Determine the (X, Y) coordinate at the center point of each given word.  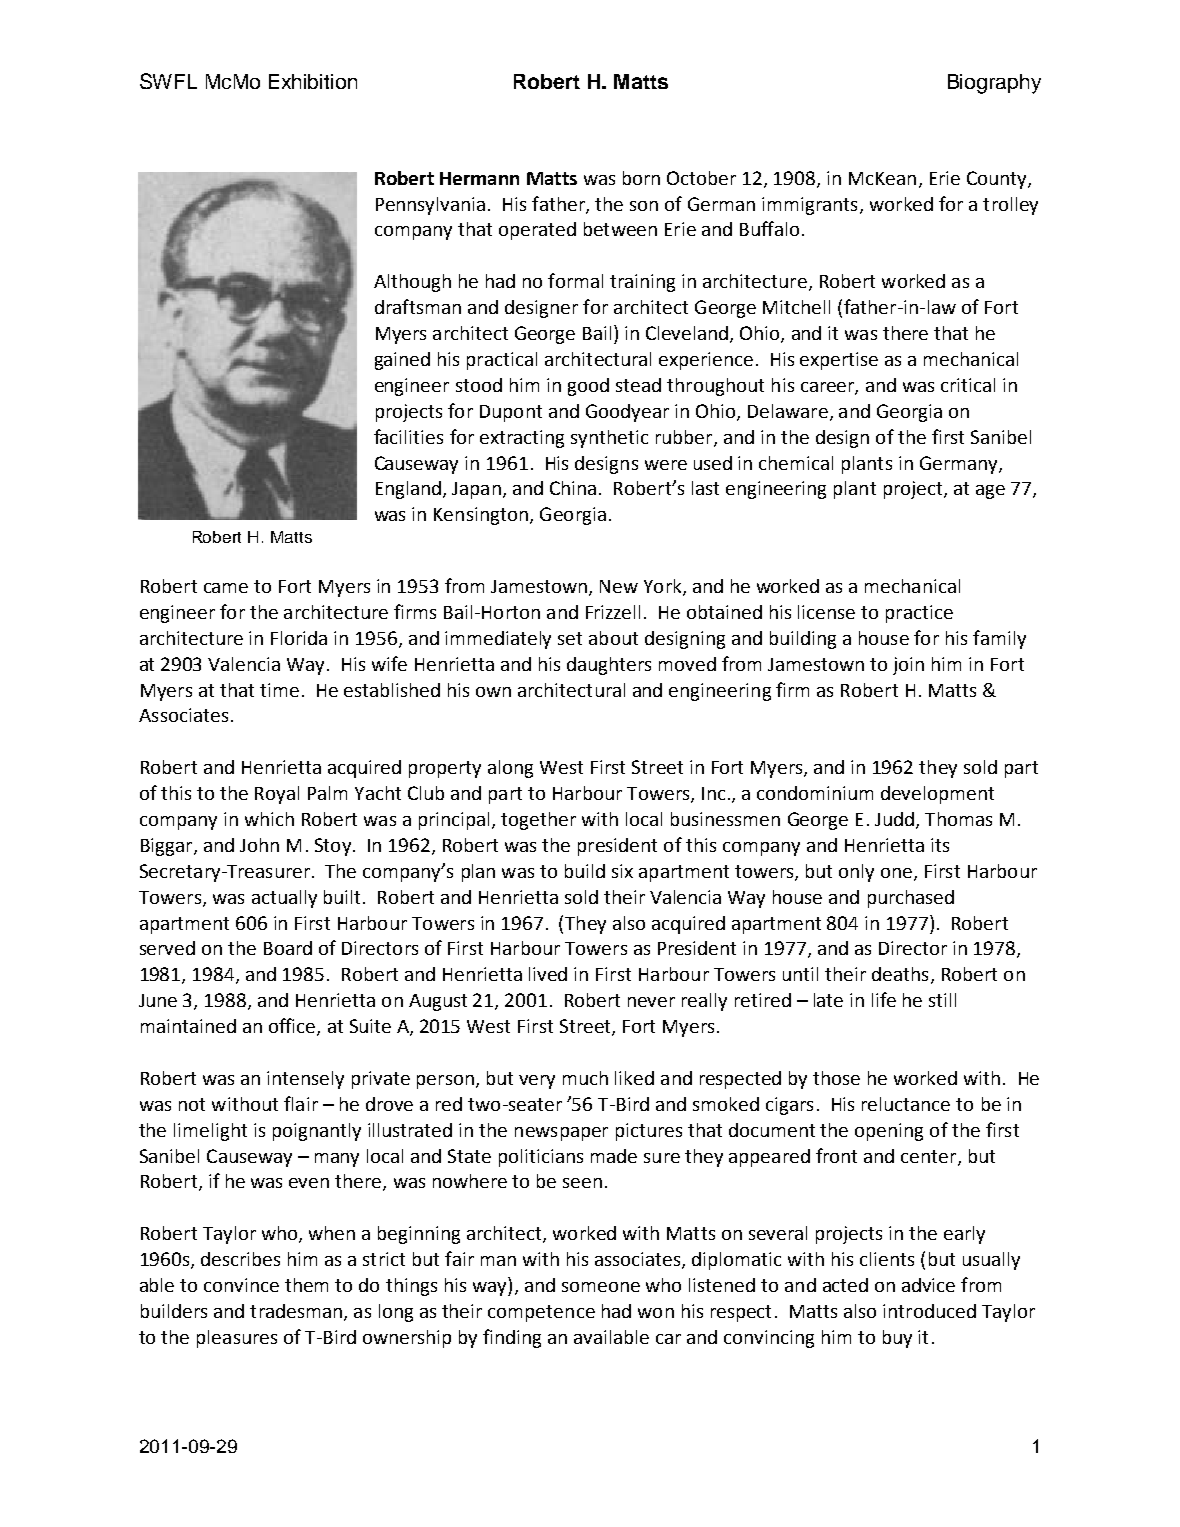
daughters (609, 666)
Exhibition (313, 81)
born (641, 178)
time (279, 690)
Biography (994, 84)
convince (241, 1285)
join (908, 666)
